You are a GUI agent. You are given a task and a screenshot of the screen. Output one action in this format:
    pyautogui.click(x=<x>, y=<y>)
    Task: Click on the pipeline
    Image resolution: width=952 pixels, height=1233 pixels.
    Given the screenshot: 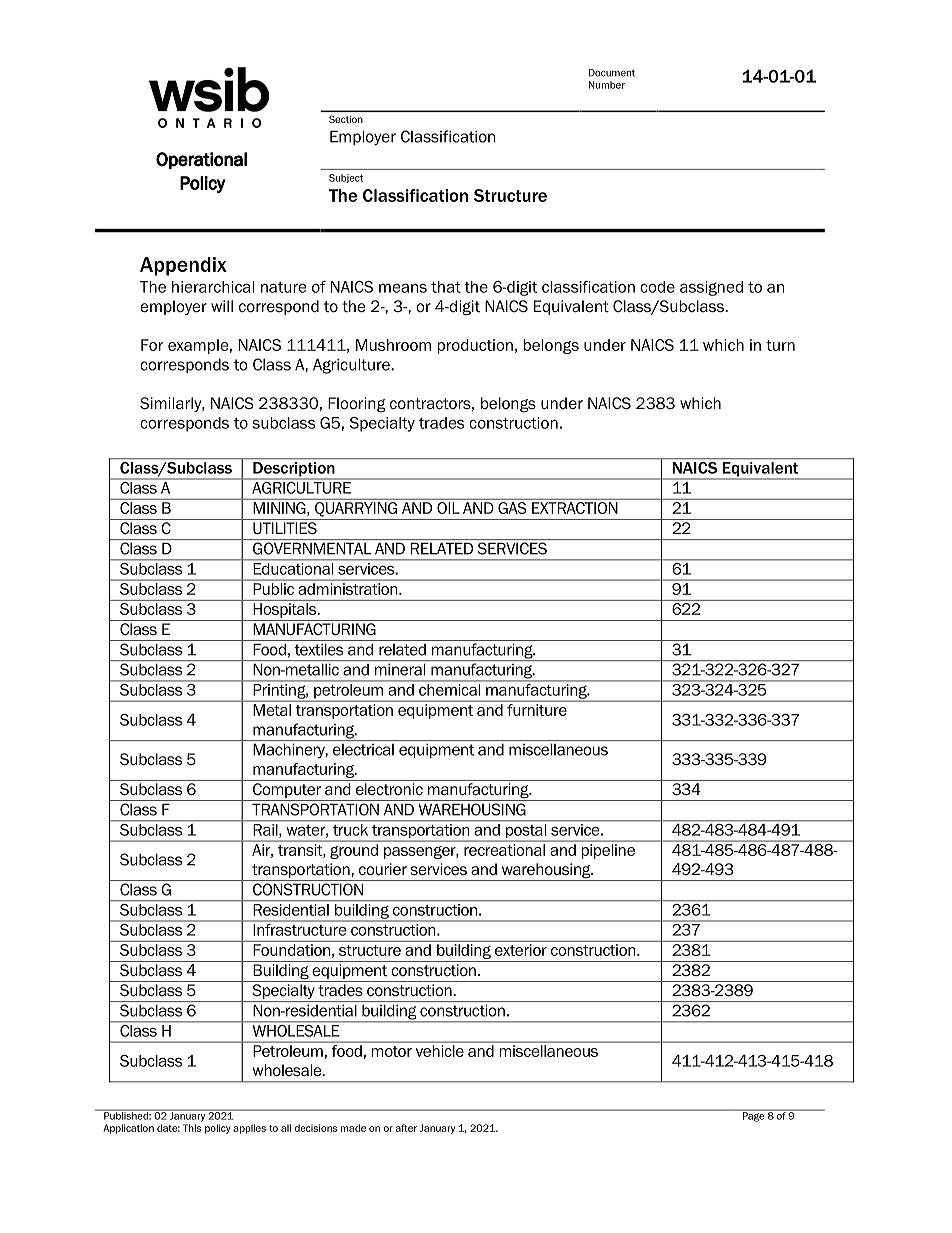 What is the action you would take?
    pyautogui.click(x=608, y=851)
